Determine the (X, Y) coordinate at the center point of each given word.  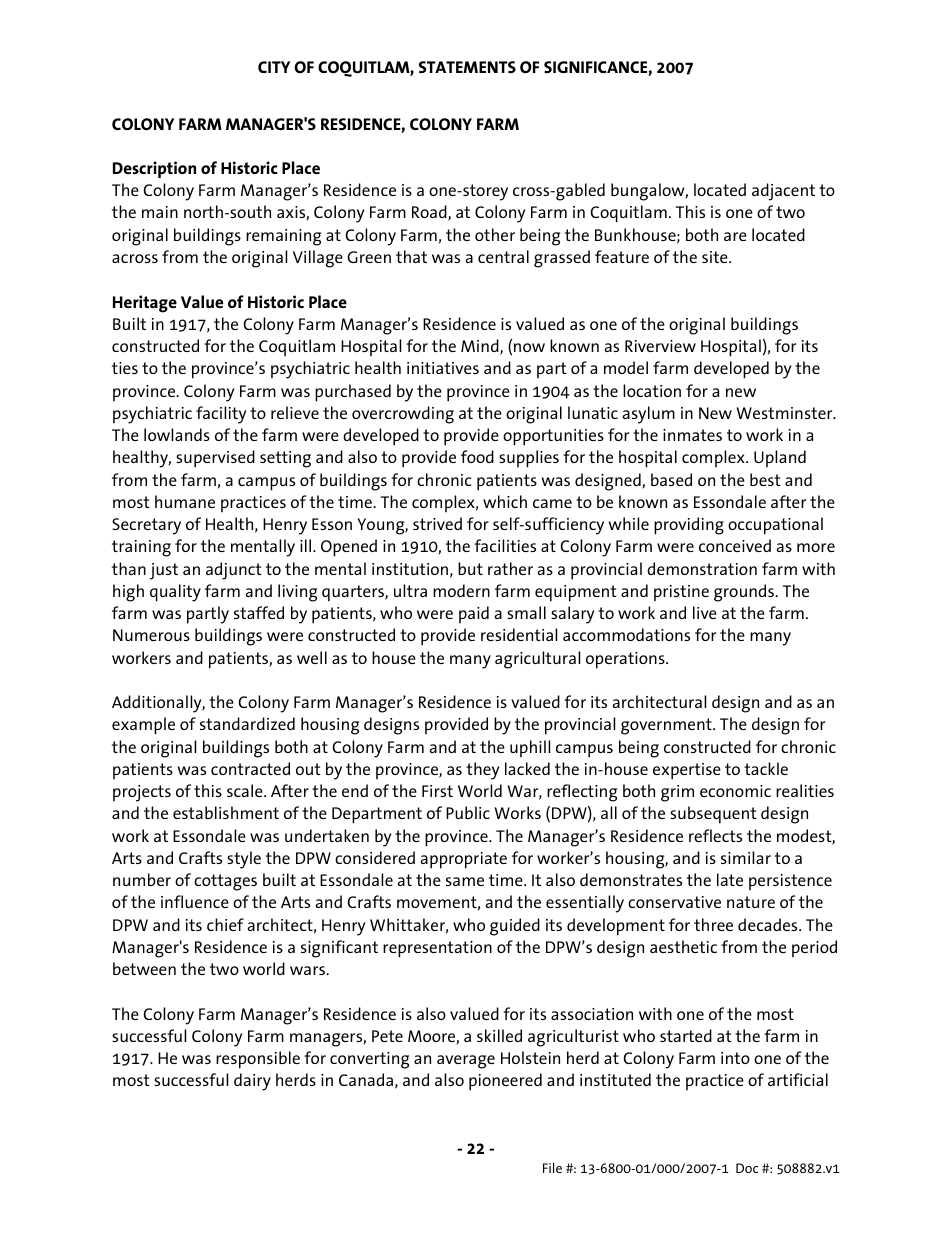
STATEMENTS (467, 67)
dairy (252, 1082)
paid (474, 614)
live (705, 612)
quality (175, 593)
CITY (274, 67)
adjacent (783, 192)
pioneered (505, 1082)
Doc (747, 1168)
